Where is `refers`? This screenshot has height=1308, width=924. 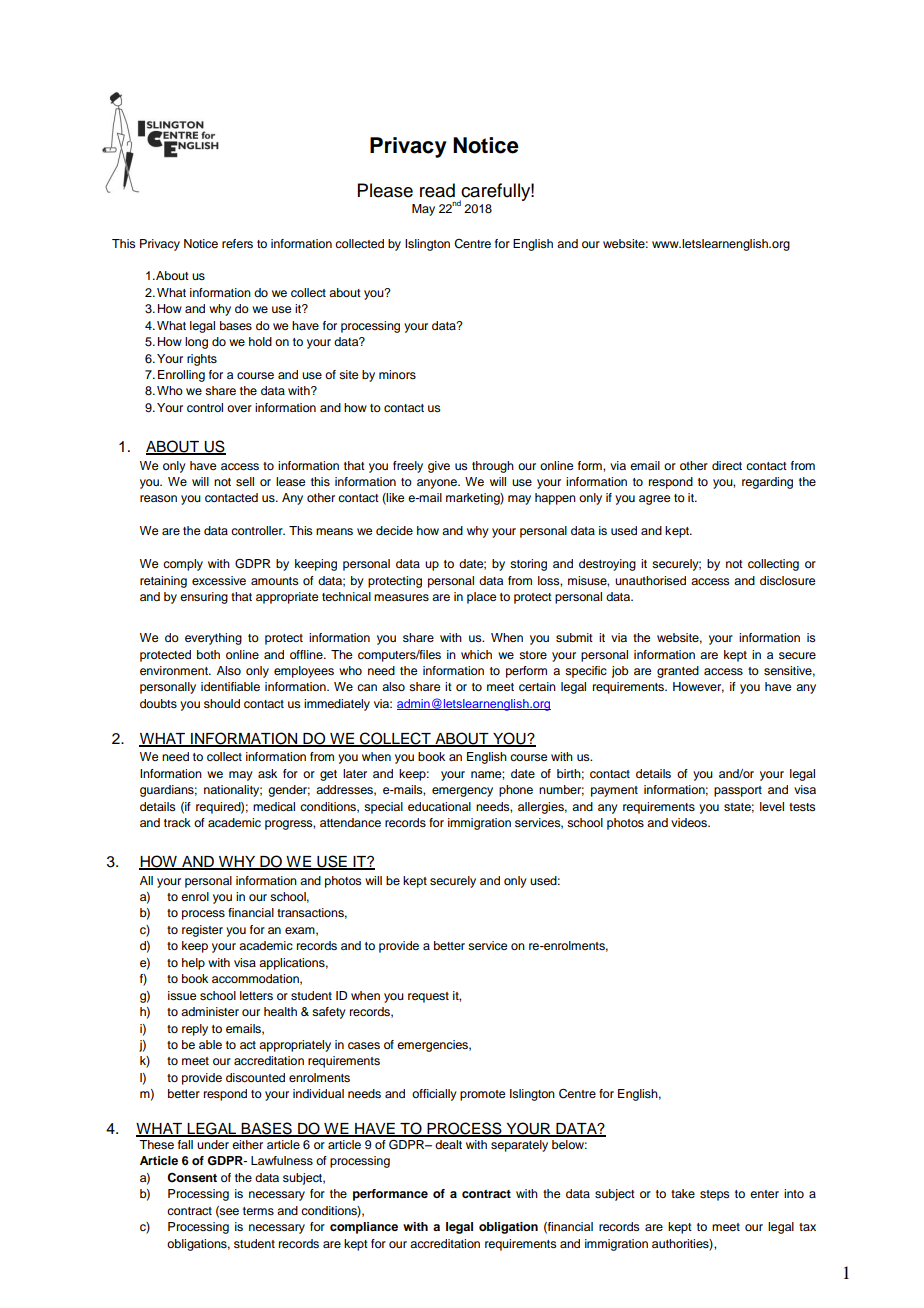
refers is located at coordinates (237, 243).
